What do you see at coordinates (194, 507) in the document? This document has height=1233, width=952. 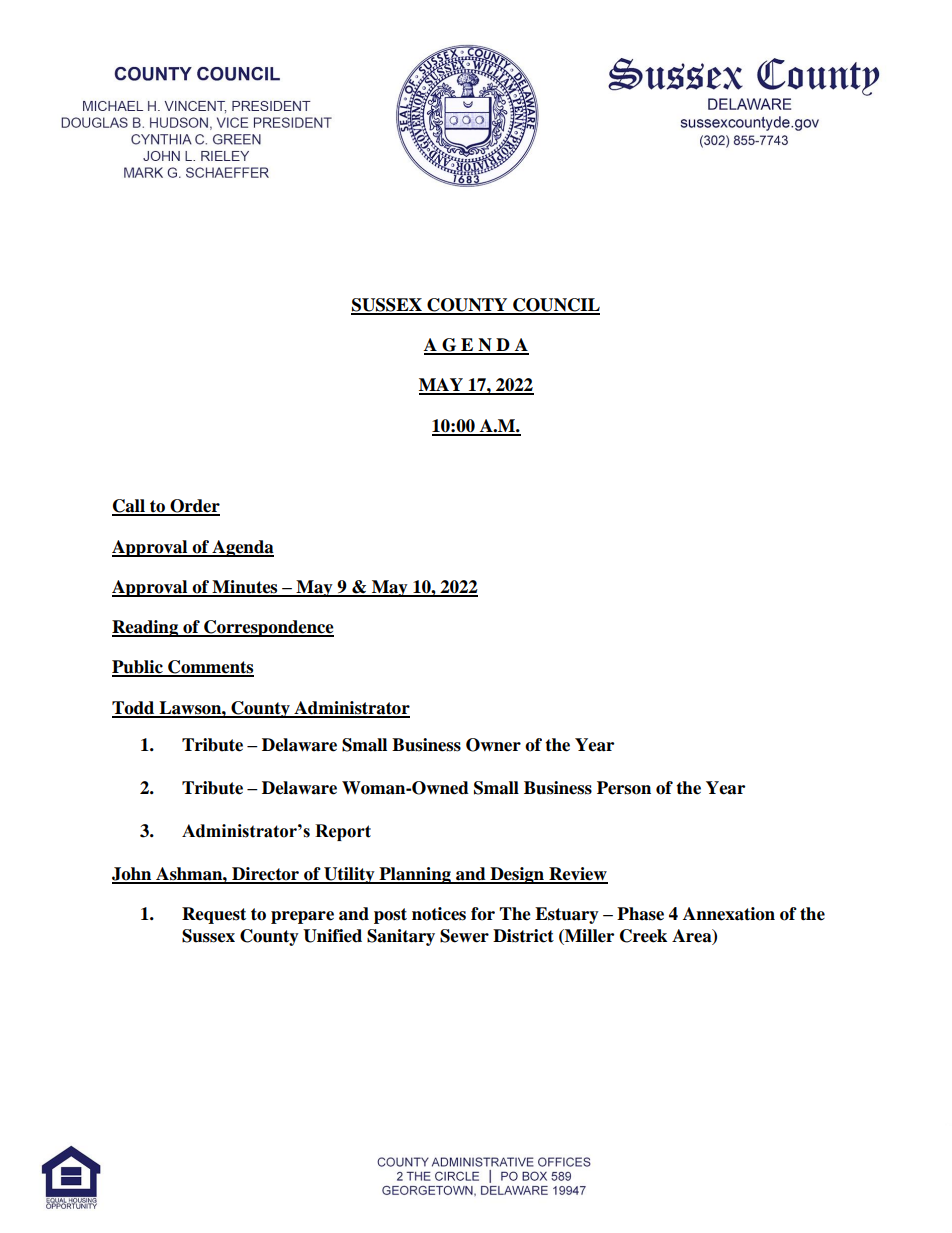 I see `Order` at bounding box center [194, 507].
